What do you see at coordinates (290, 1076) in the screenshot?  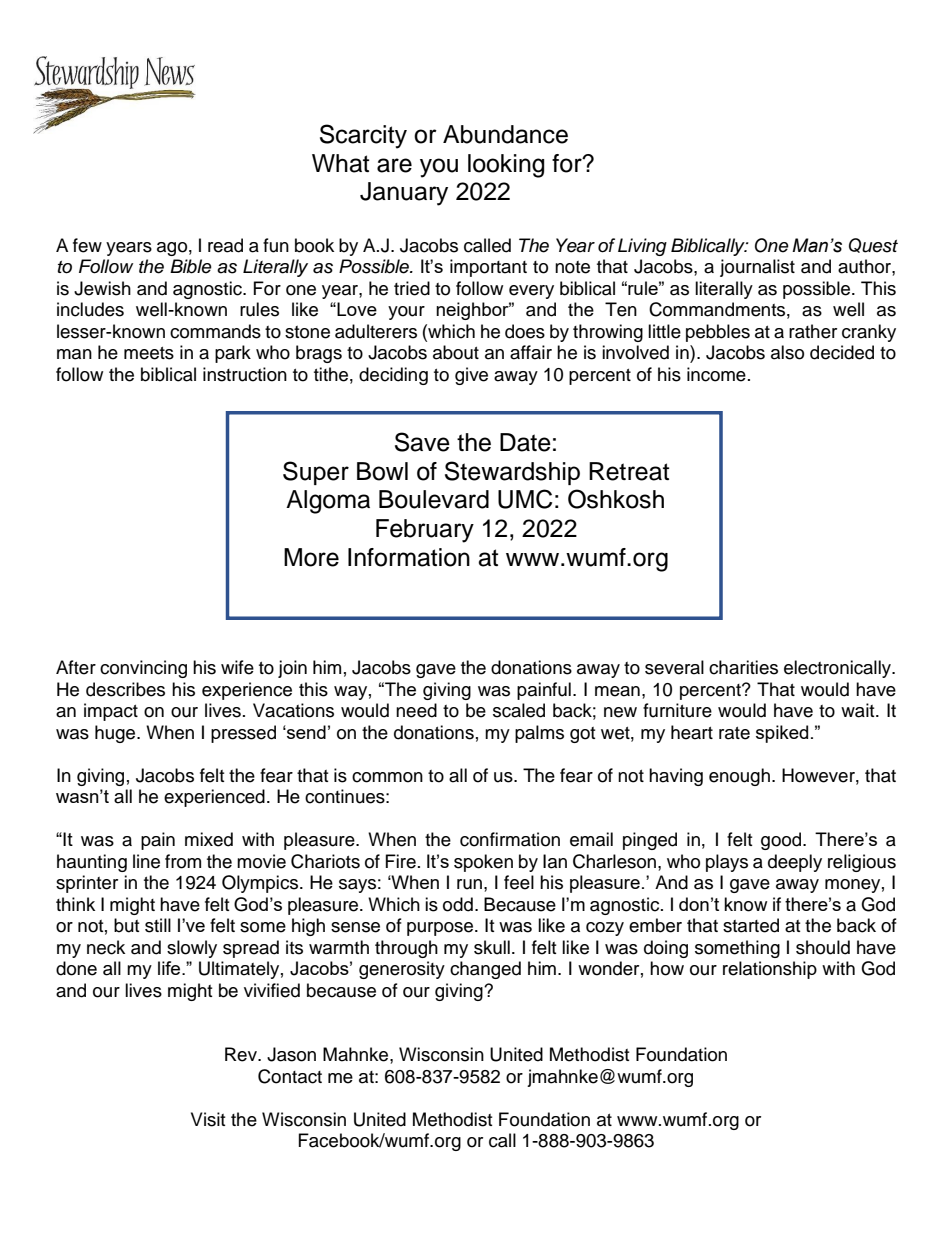 I see `Contact` at bounding box center [290, 1076].
